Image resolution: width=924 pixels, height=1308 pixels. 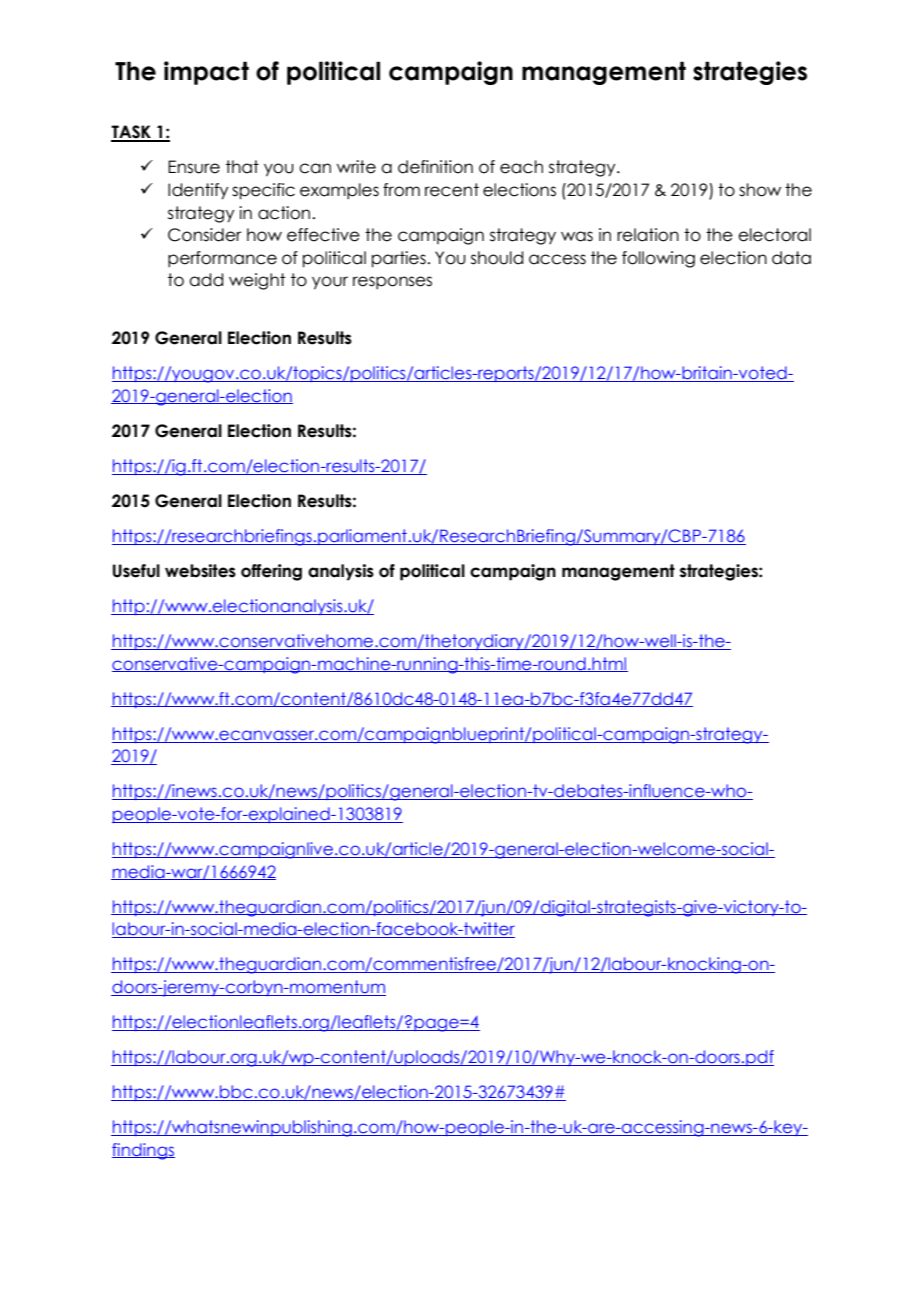 I want to click on Useful, so click(x=136, y=571).
